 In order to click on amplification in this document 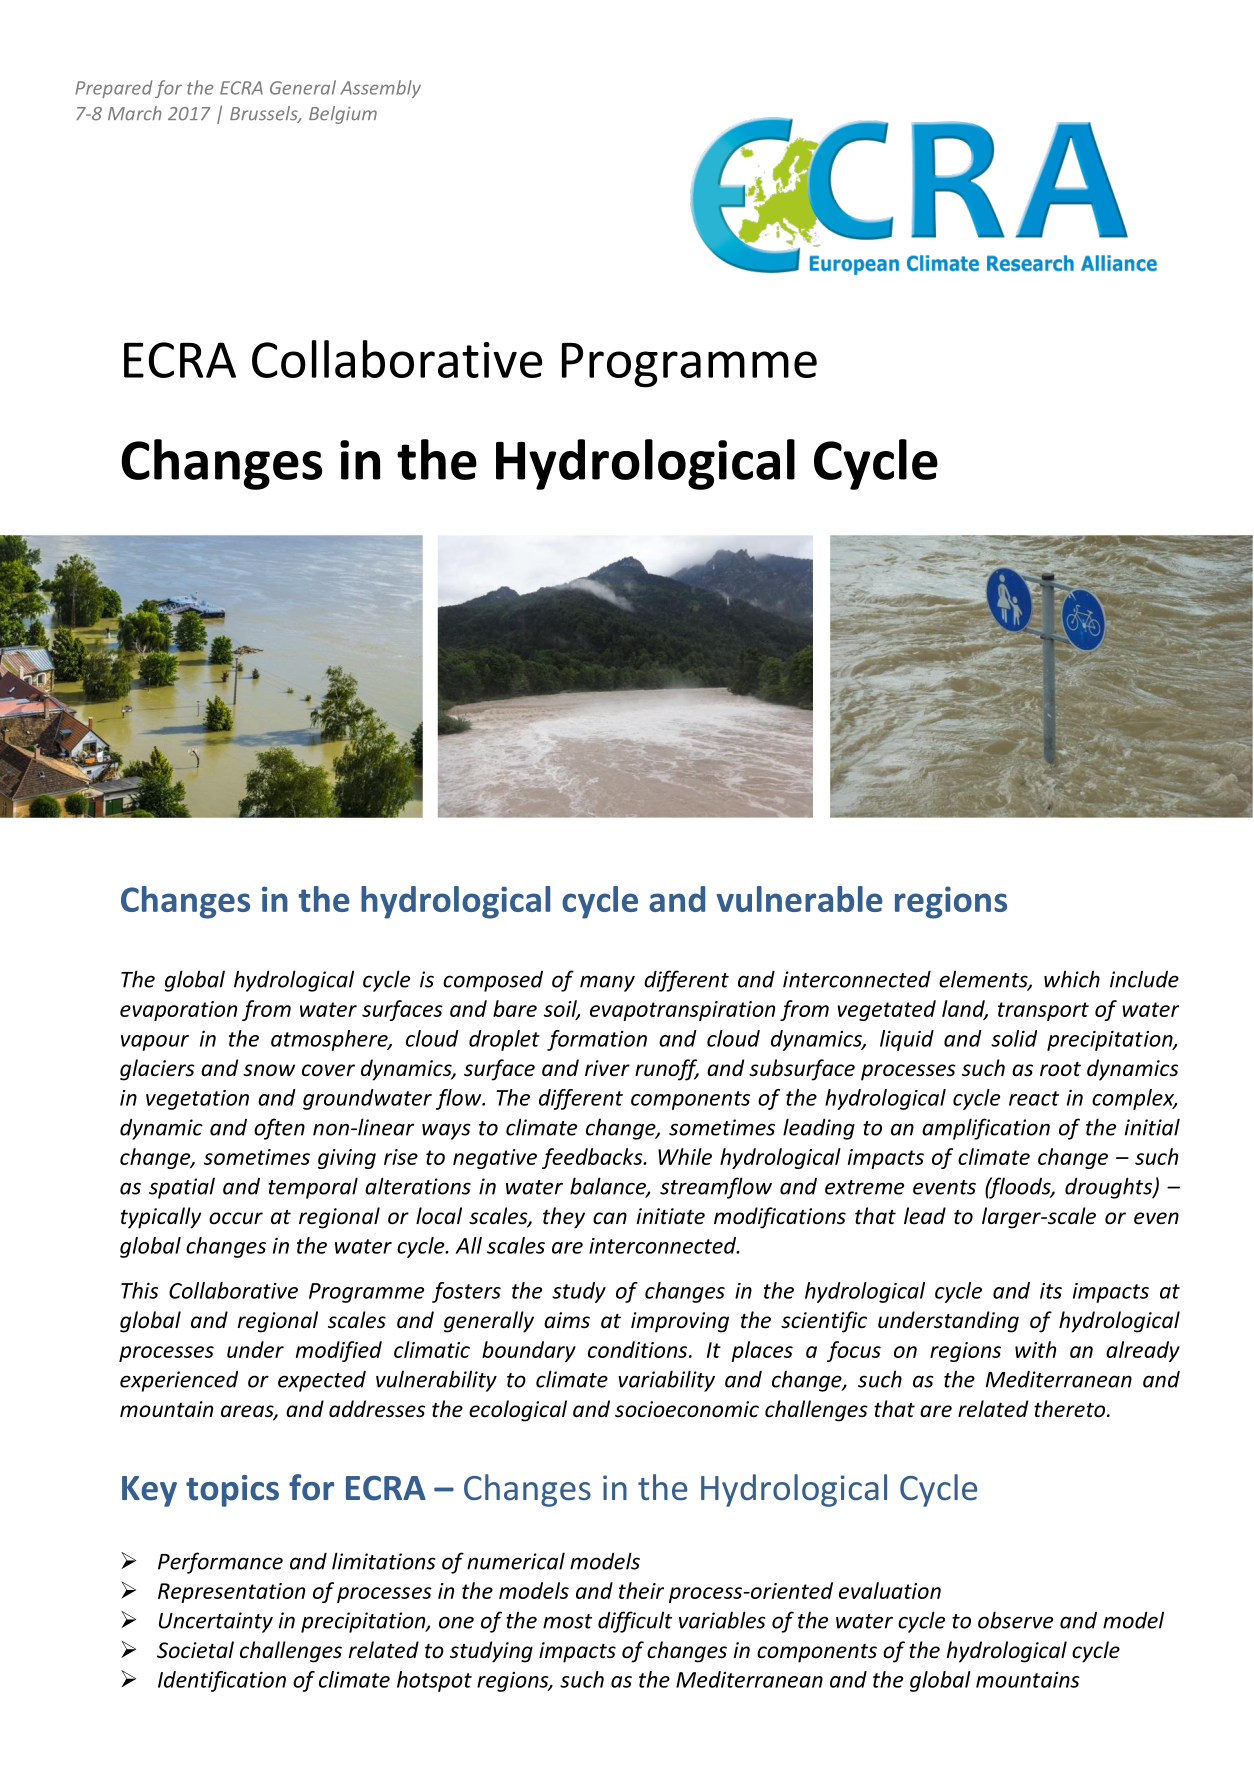, I will do `click(986, 1129)`.
